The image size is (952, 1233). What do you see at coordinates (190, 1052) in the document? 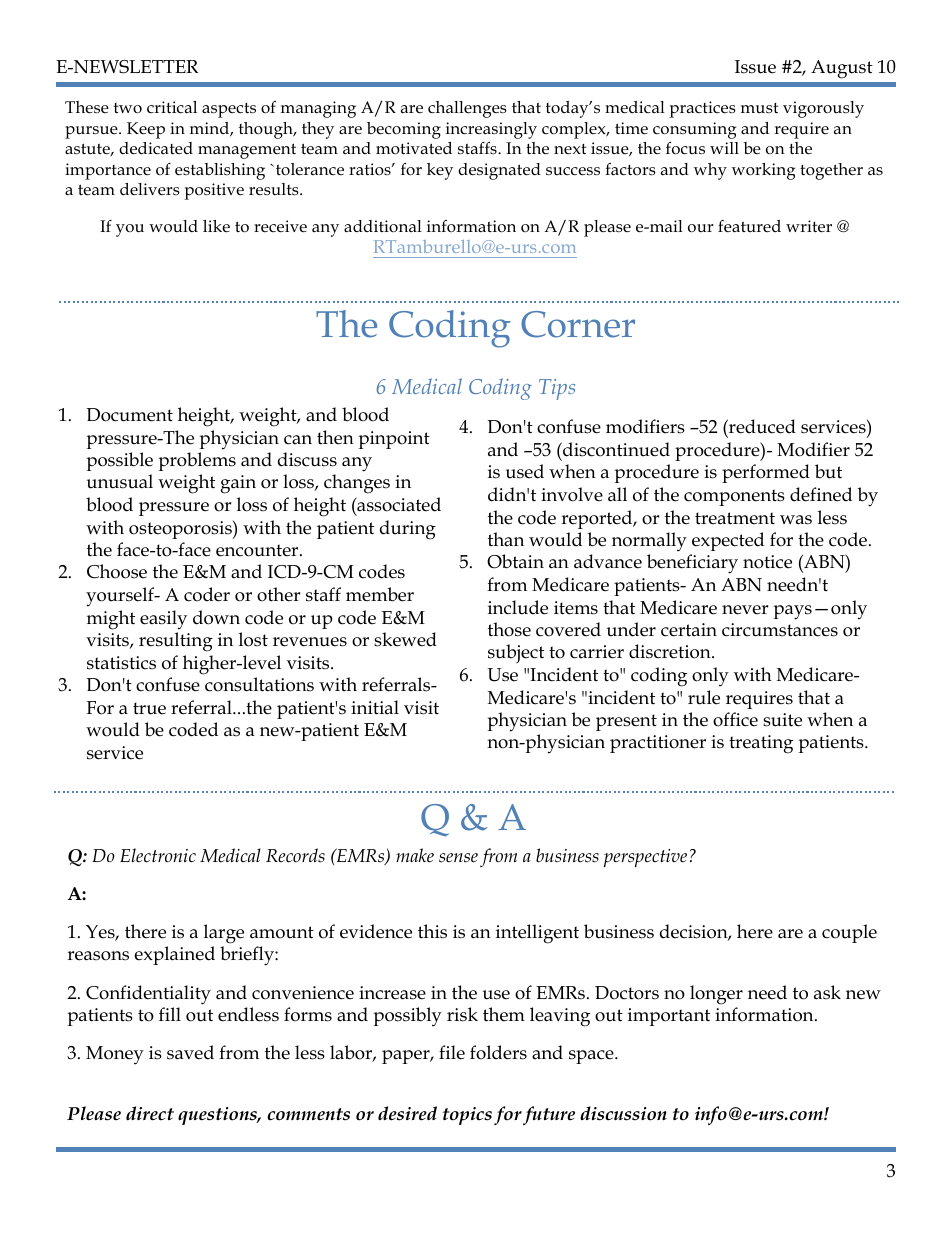
I see `saved` at bounding box center [190, 1052].
